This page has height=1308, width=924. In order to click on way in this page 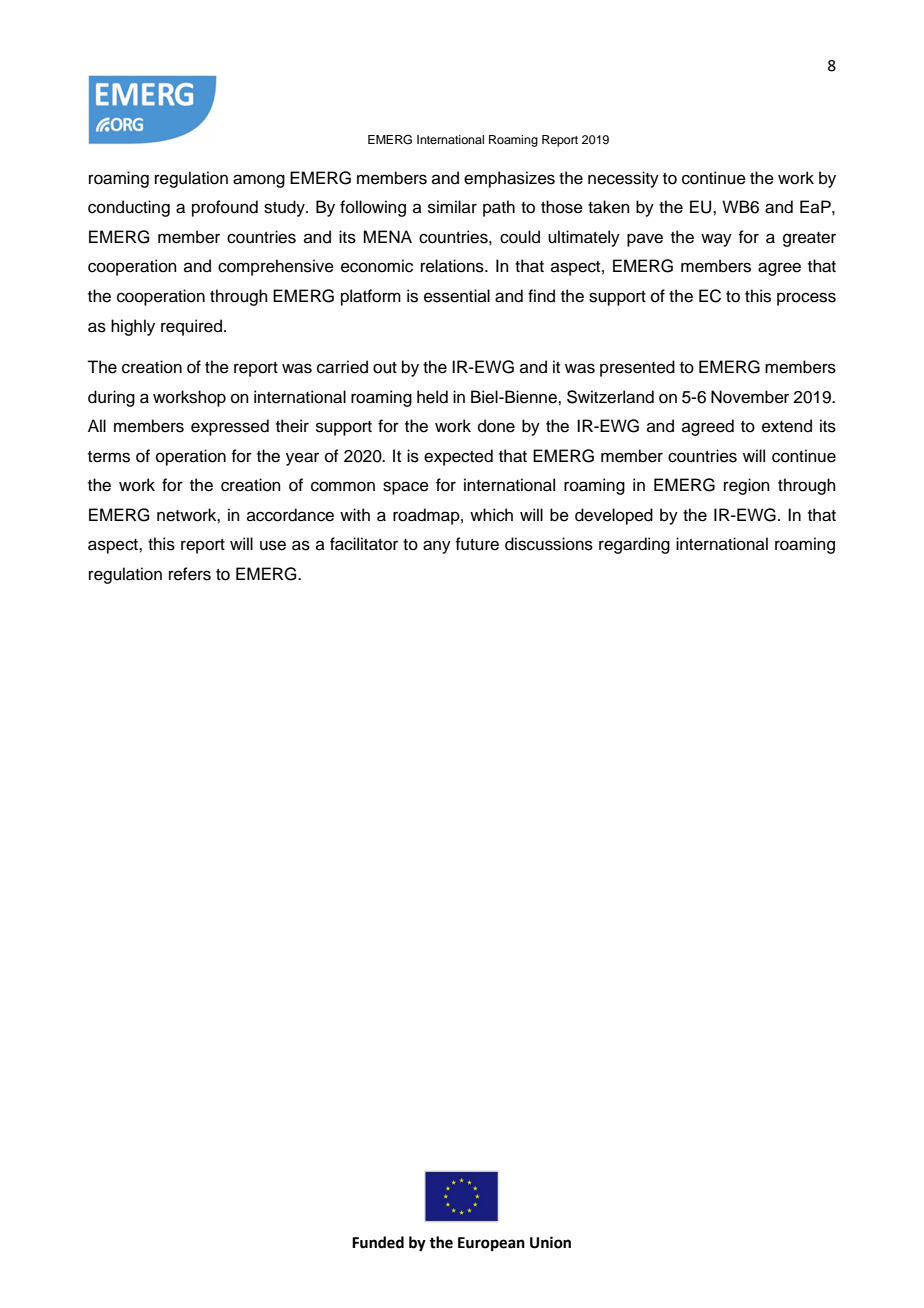, I will do `click(716, 240)`.
